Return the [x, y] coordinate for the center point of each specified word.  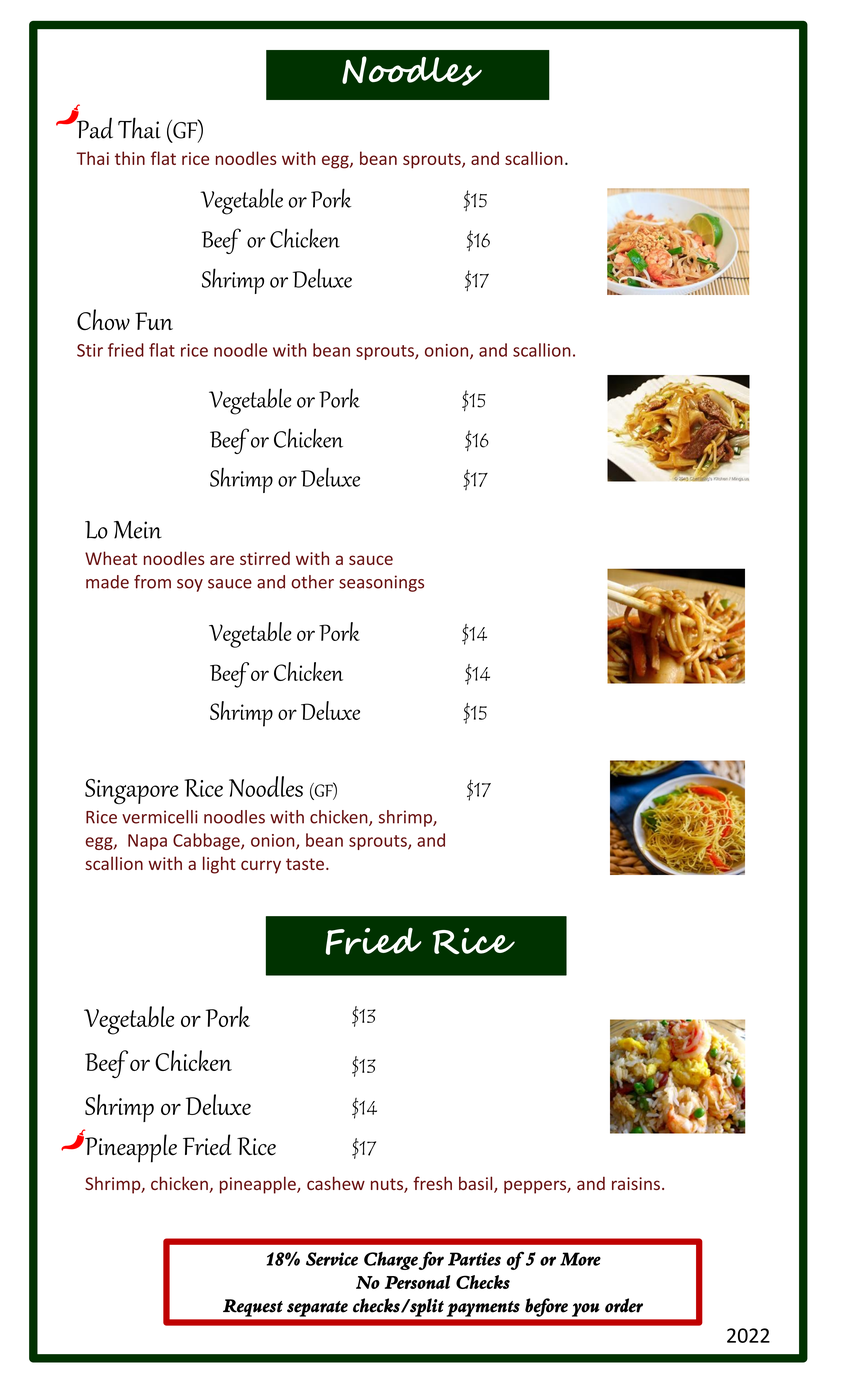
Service [332, 1259]
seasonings [381, 583]
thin [130, 158]
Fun [154, 321]
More [580, 1259]
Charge [391, 1261]
